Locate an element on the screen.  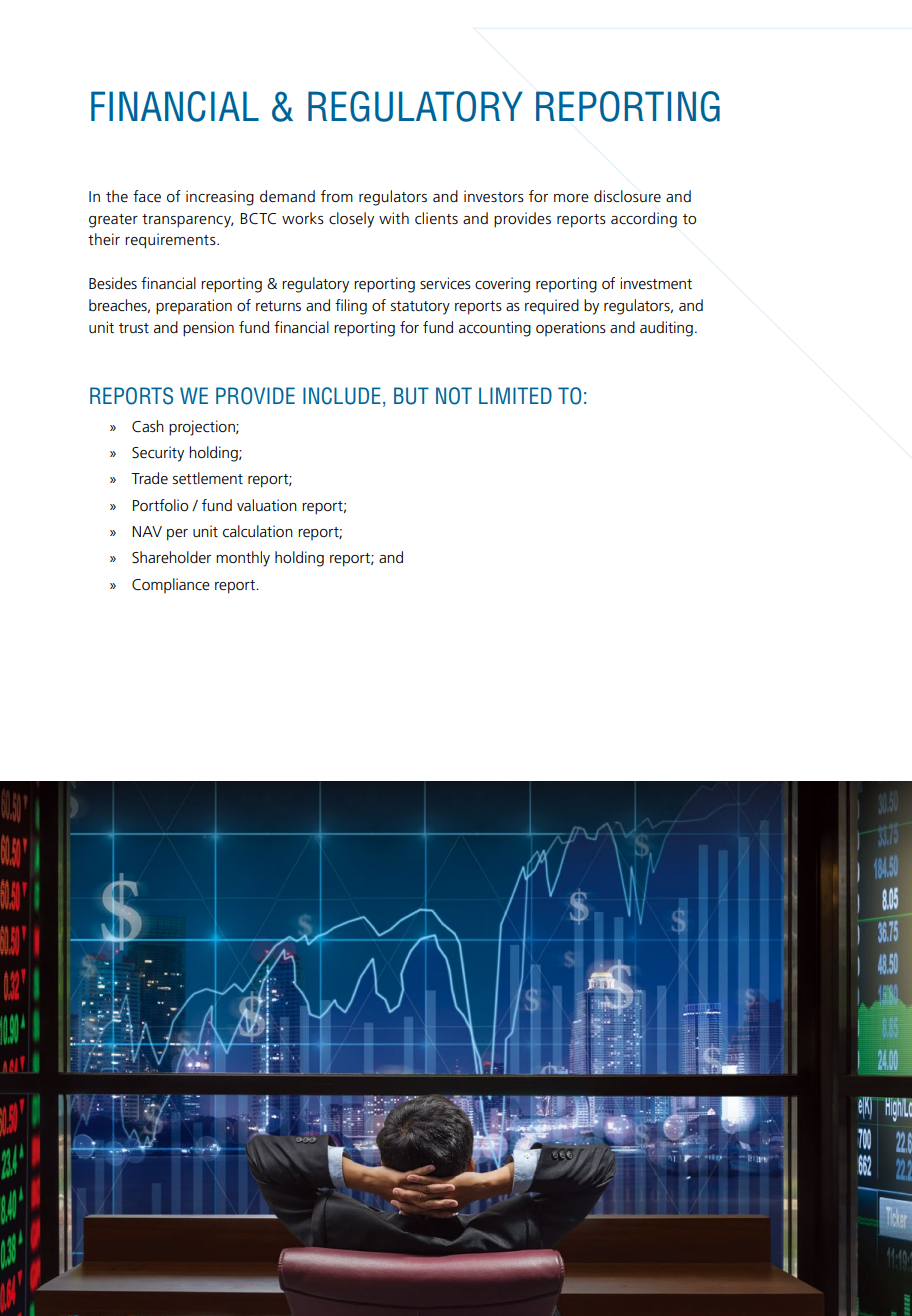
more is located at coordinates (571, 198).
